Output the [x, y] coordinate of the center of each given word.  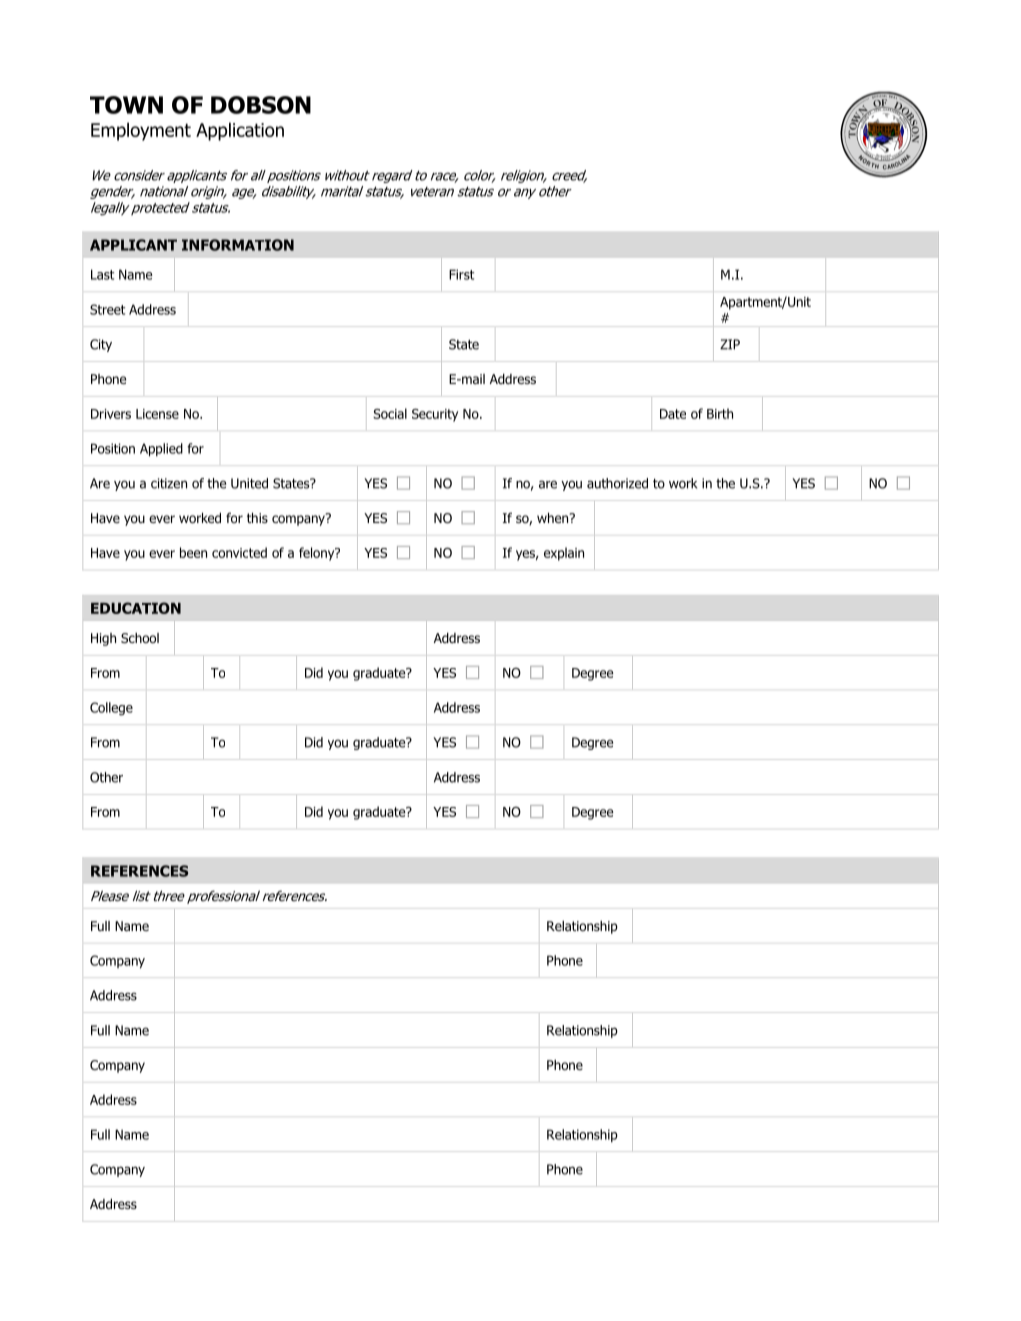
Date [673, 414]
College [111, 709]
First [461, 274]
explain [564, 554]
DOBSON [261, 105]
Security [435, 415]
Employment [141, 131]
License [157, 414]
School [140, 638]
